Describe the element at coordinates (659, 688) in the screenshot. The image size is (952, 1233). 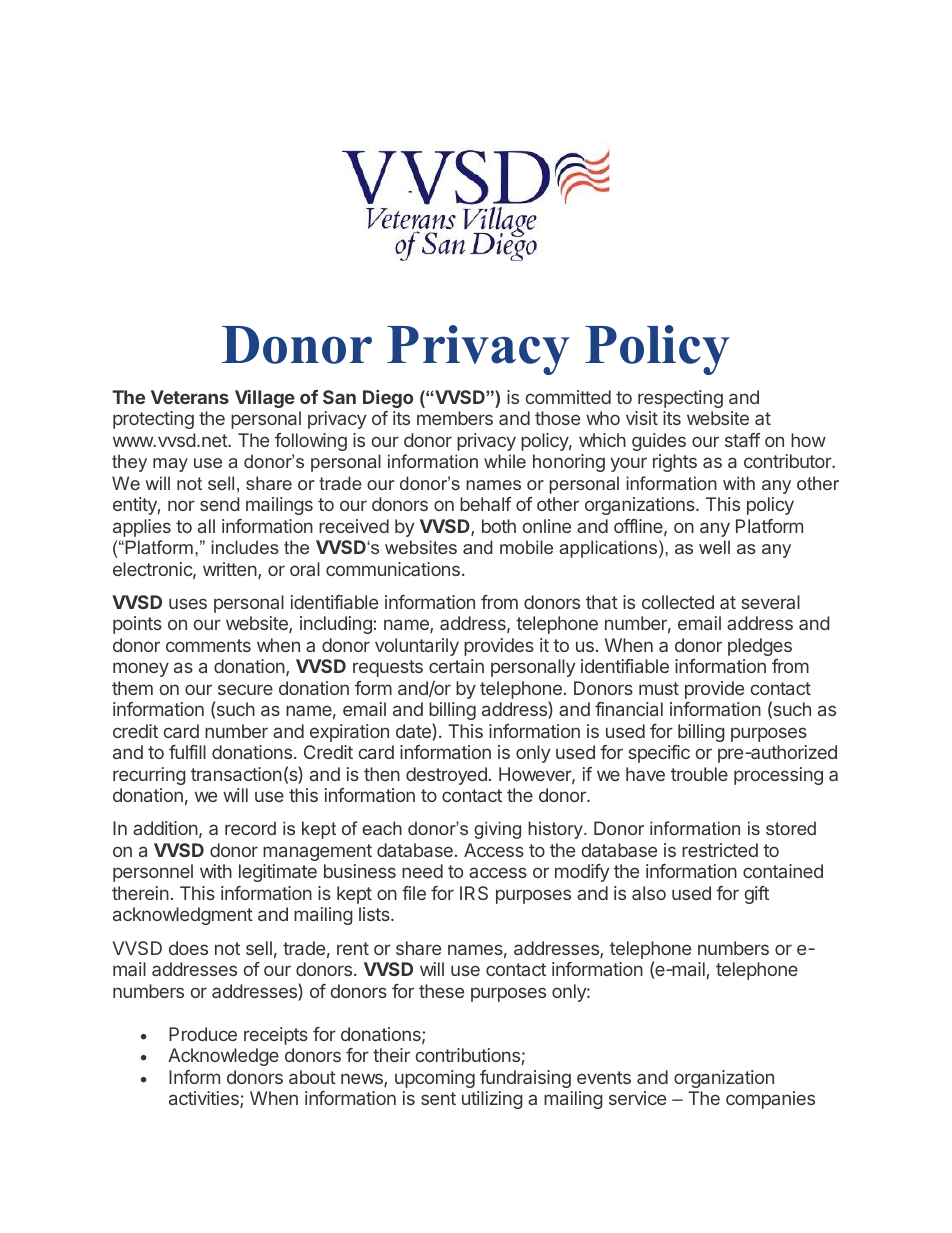
I see `must` at that location.
